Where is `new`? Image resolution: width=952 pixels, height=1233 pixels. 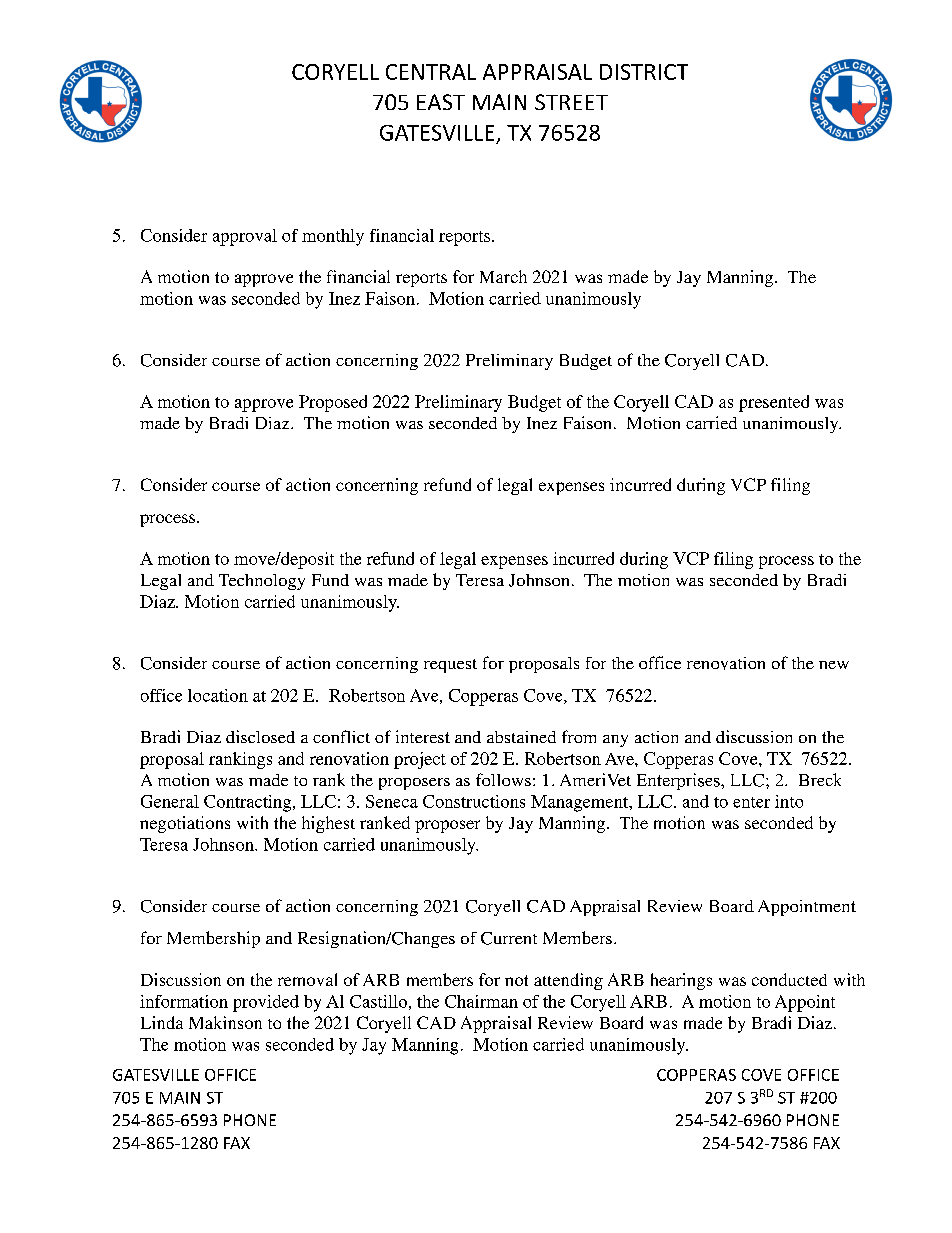 new is located at coordinates (834, 665).
